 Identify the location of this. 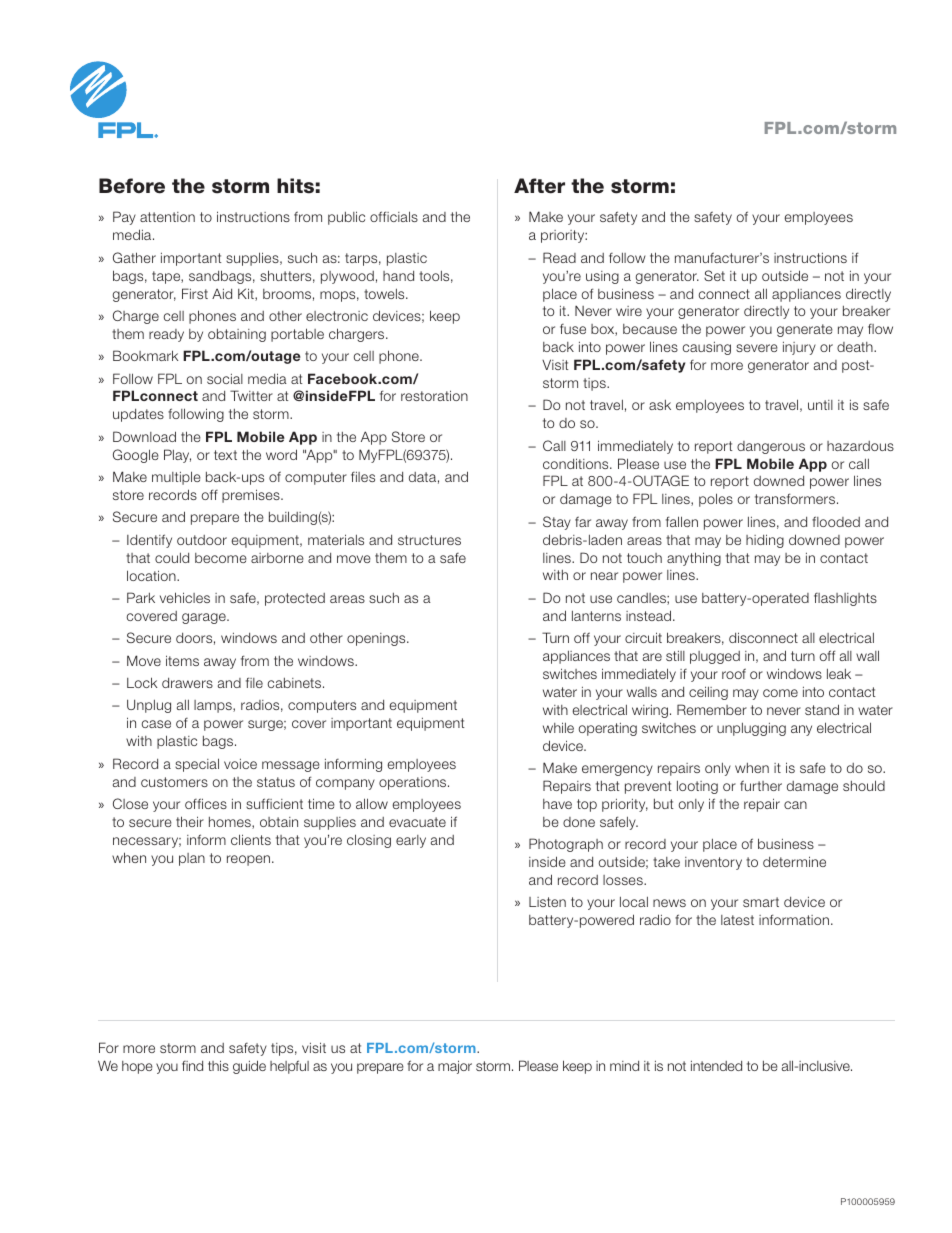
(218, 1065).
